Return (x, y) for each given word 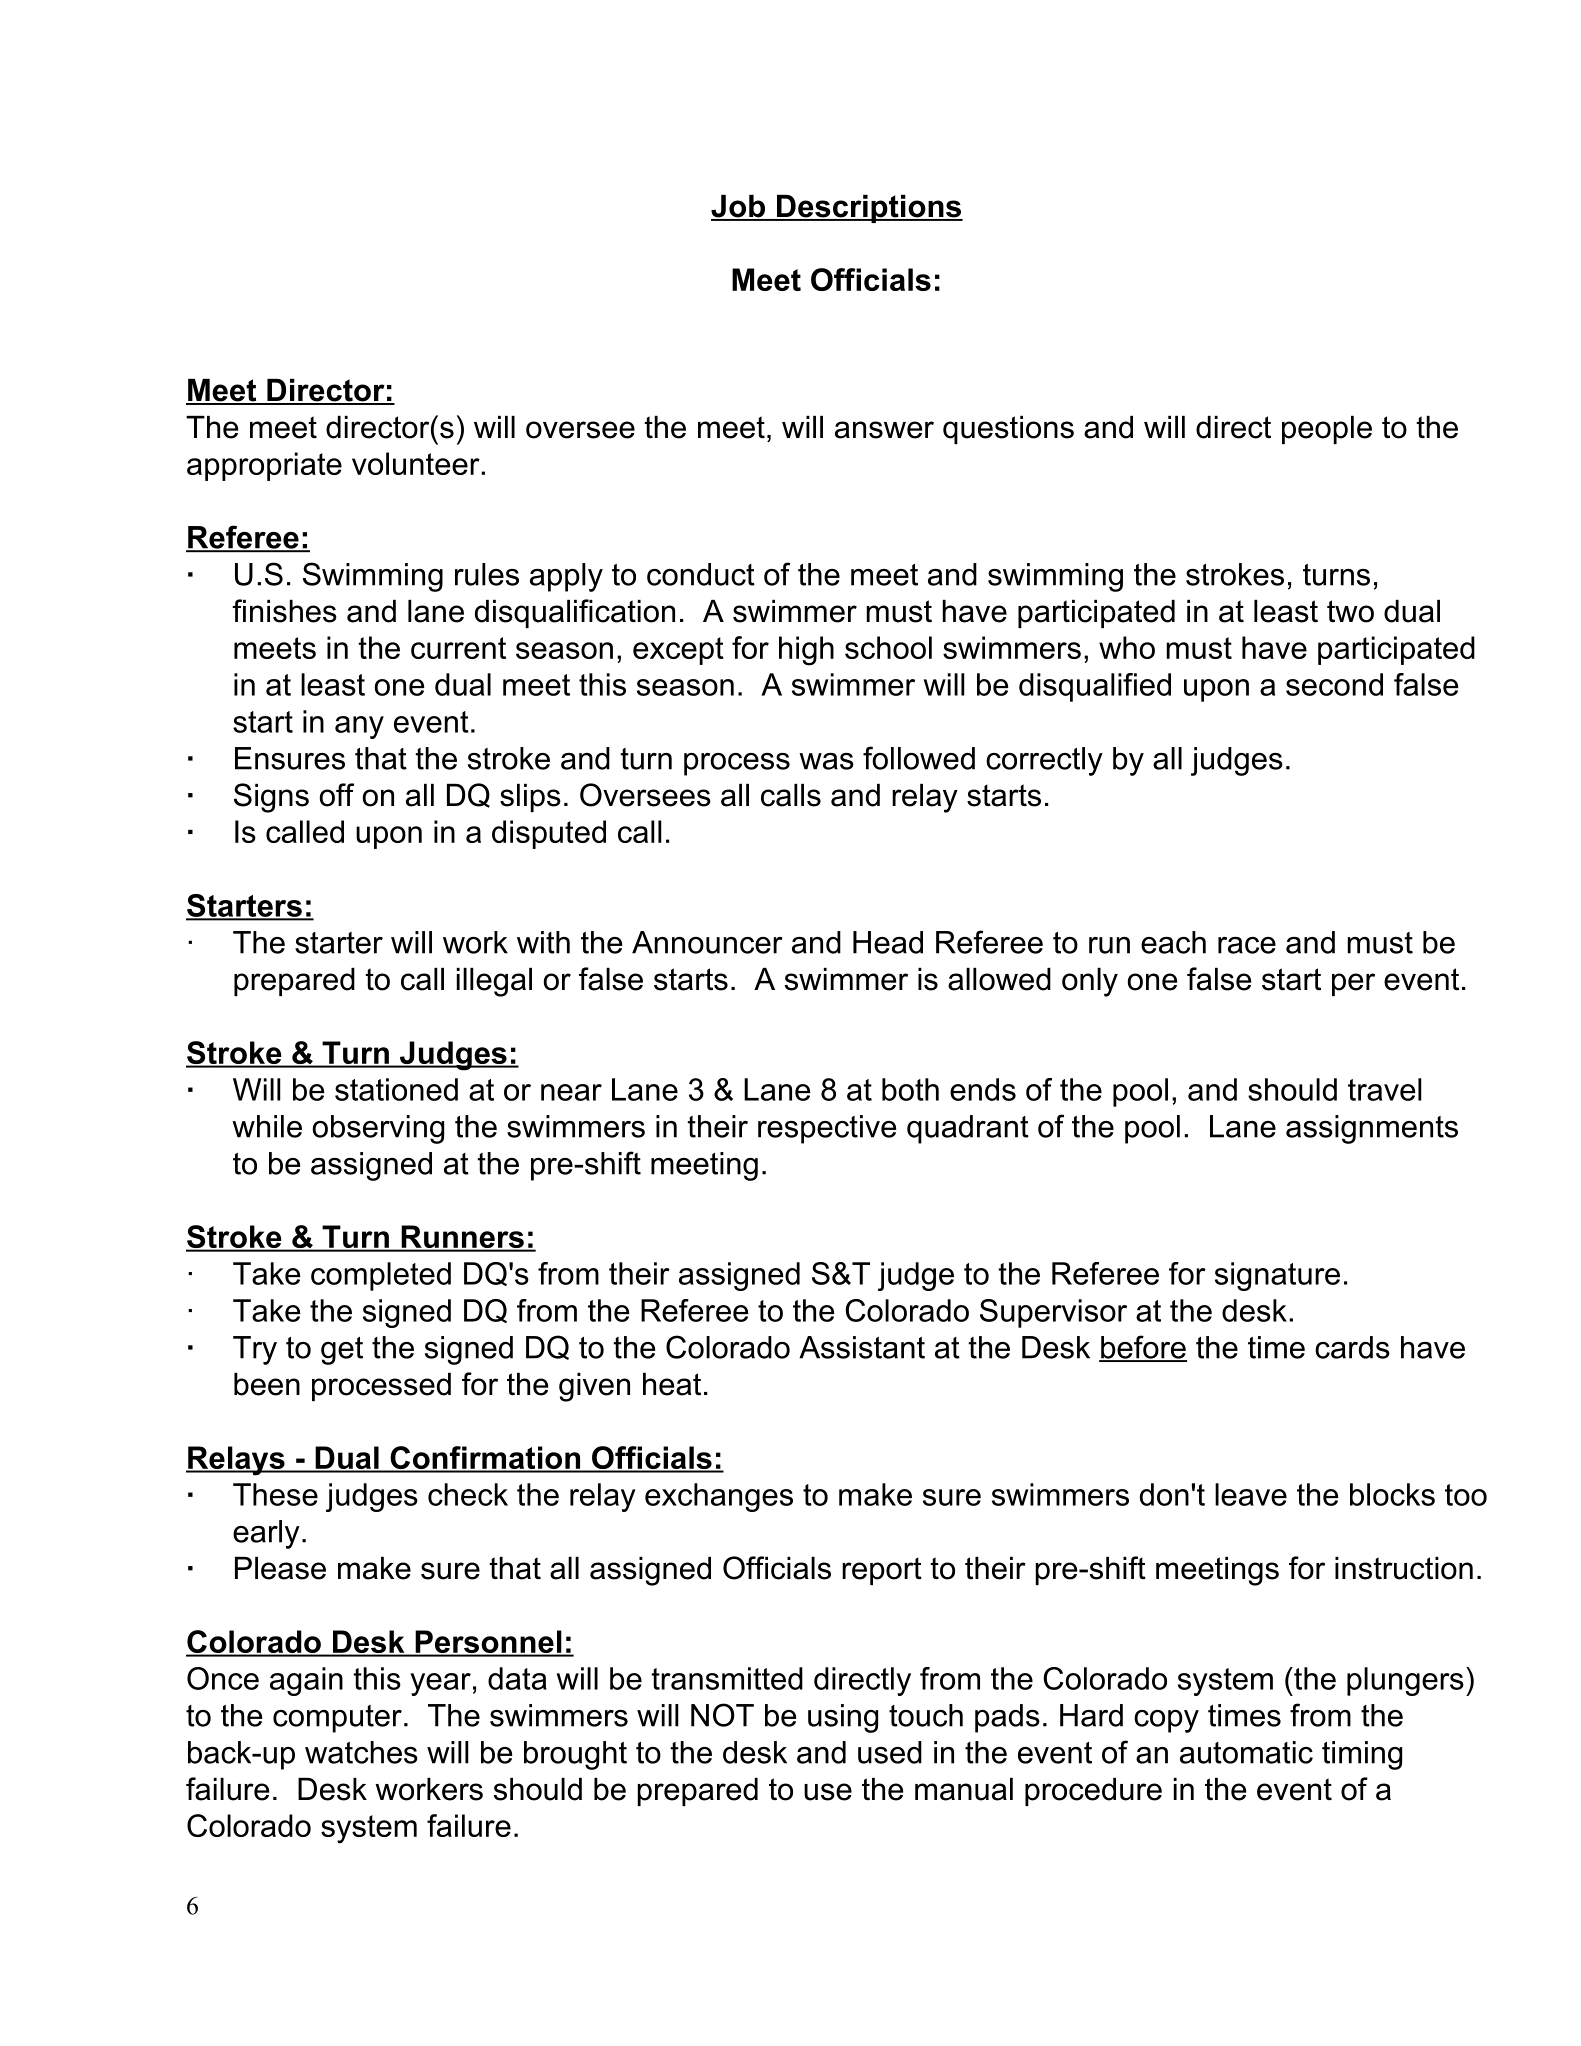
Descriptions (869, 209)
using (843, 1718)
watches (361, 1752)
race (1247, 945)
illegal (494, 982)
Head (888, 942)
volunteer (416, 463)
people (1327, 430)
